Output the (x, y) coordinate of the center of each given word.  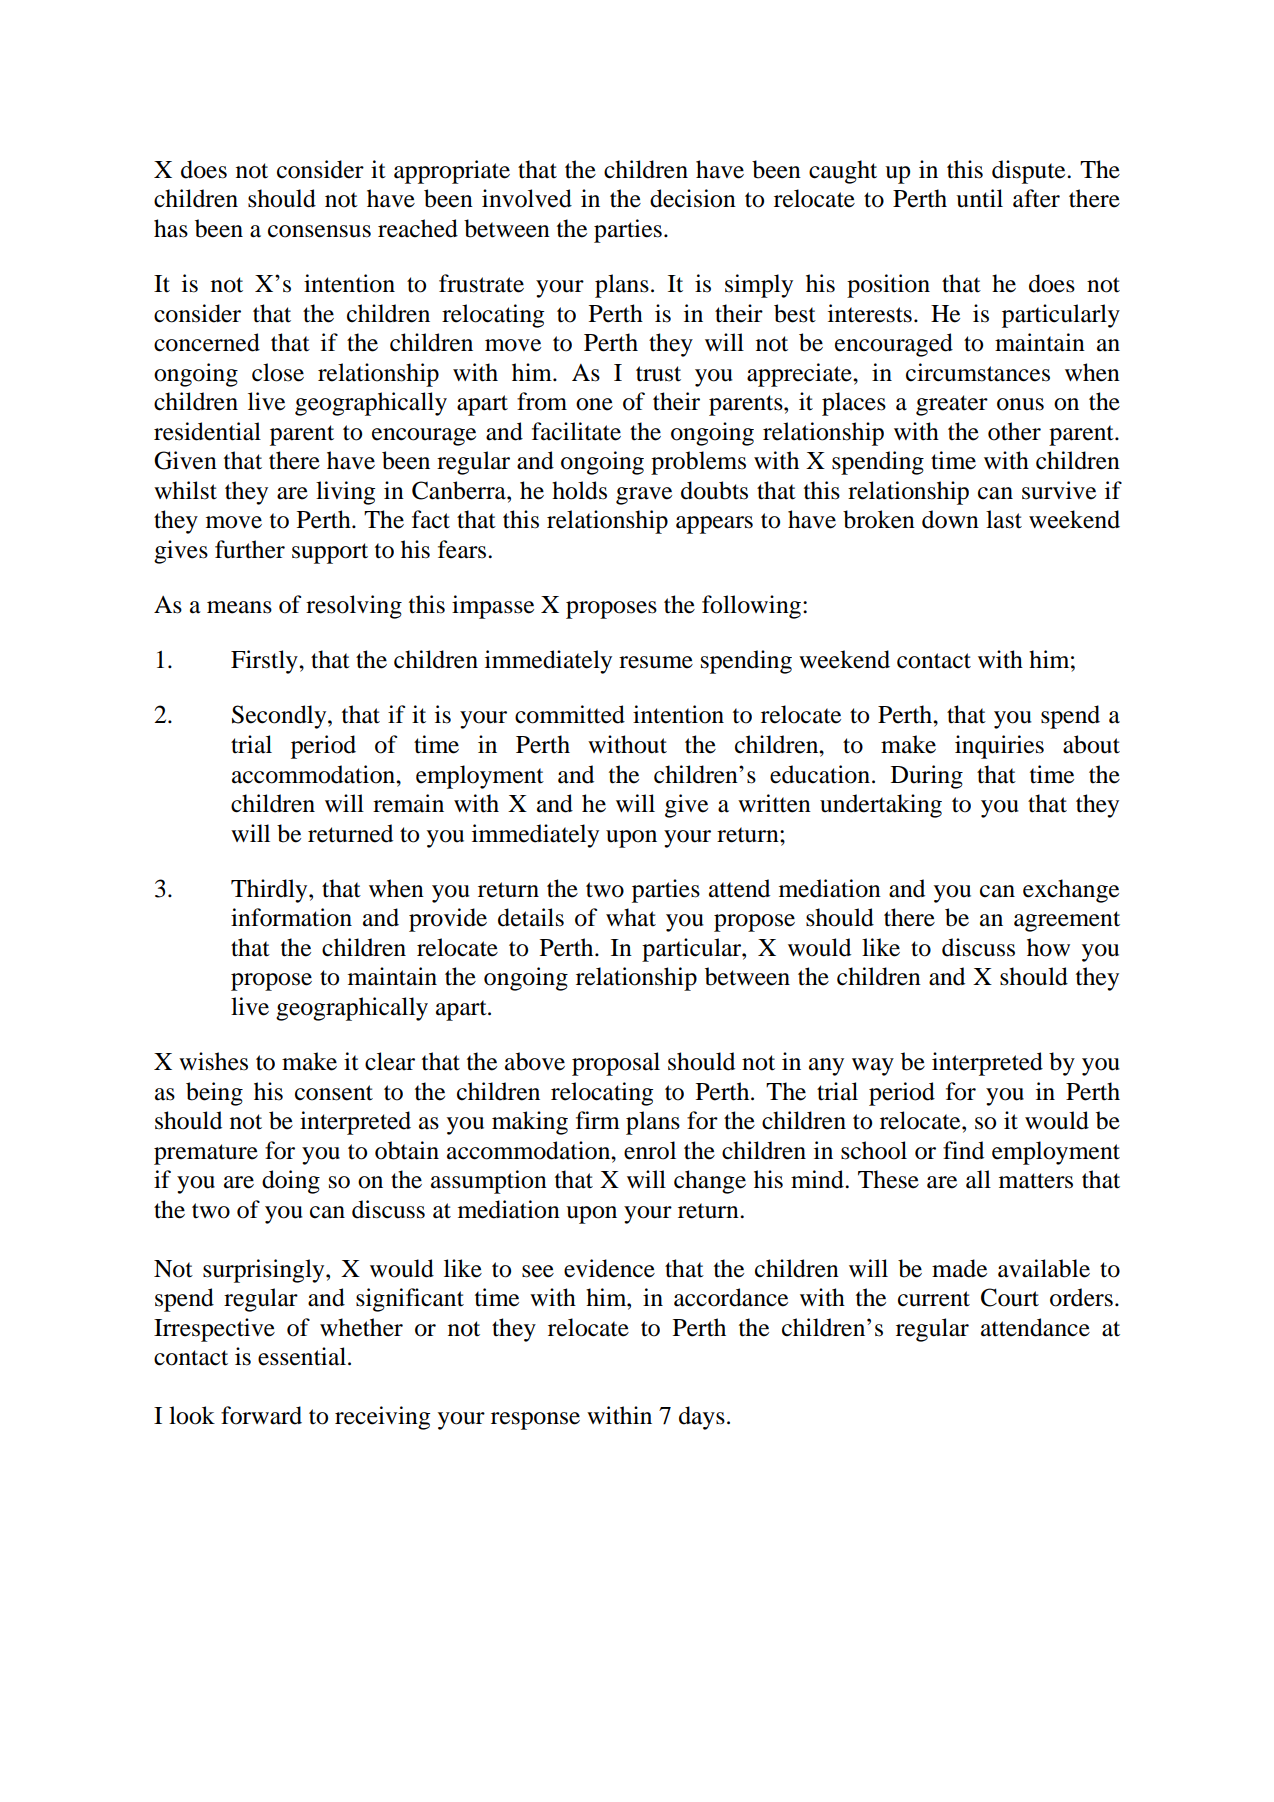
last (1004, 519)
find (963, 1150)
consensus (319, 231)
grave (644, 496)
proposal (616, 1064)
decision (693, 198)
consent (334, 1093)
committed (570, 714)
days (702, 1418)
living (345, 493)
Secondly (280, 717)
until (979, 198)
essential (303, 1356)
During (927, 777)
